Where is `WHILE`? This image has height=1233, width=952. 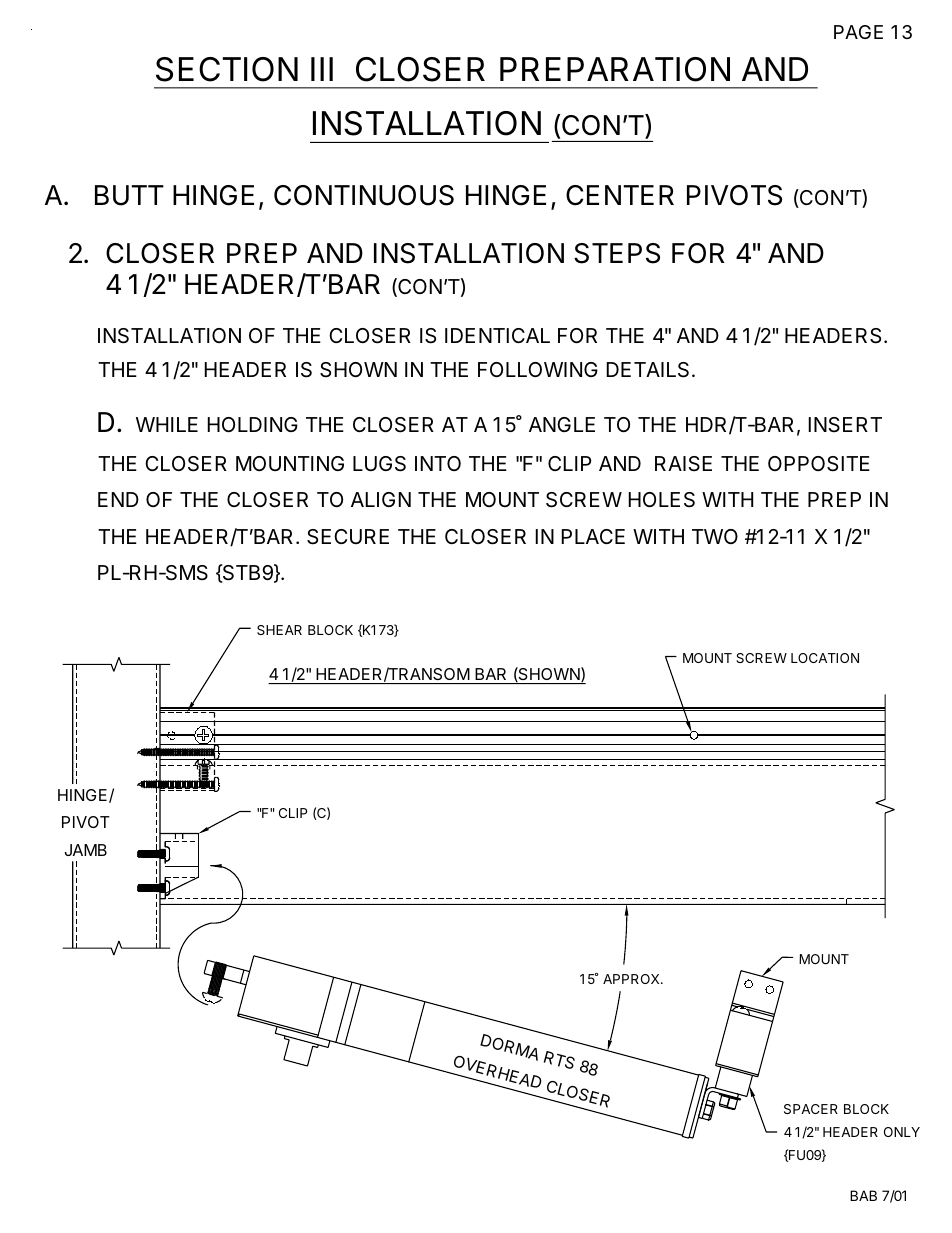 WHILE is located at coordinates (167, 424).
